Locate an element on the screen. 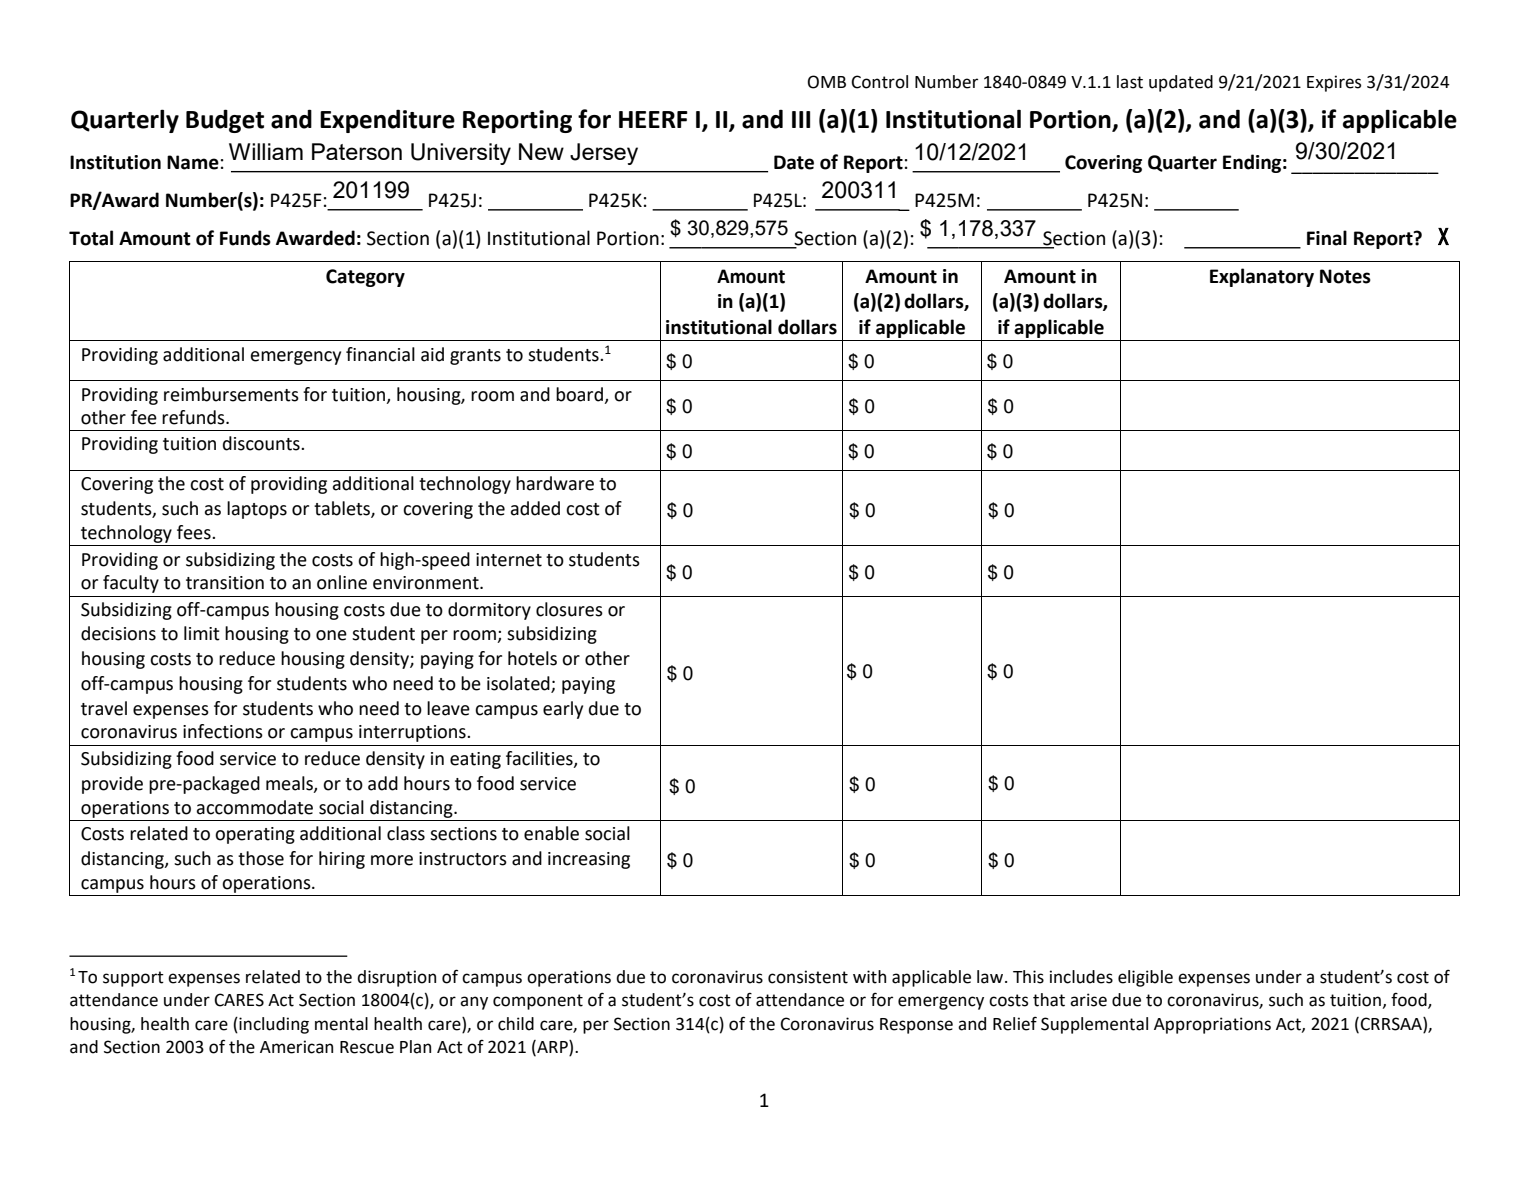 This screenshot has width=1528, height=1181. consistent is located at coordinates (808, 977).
